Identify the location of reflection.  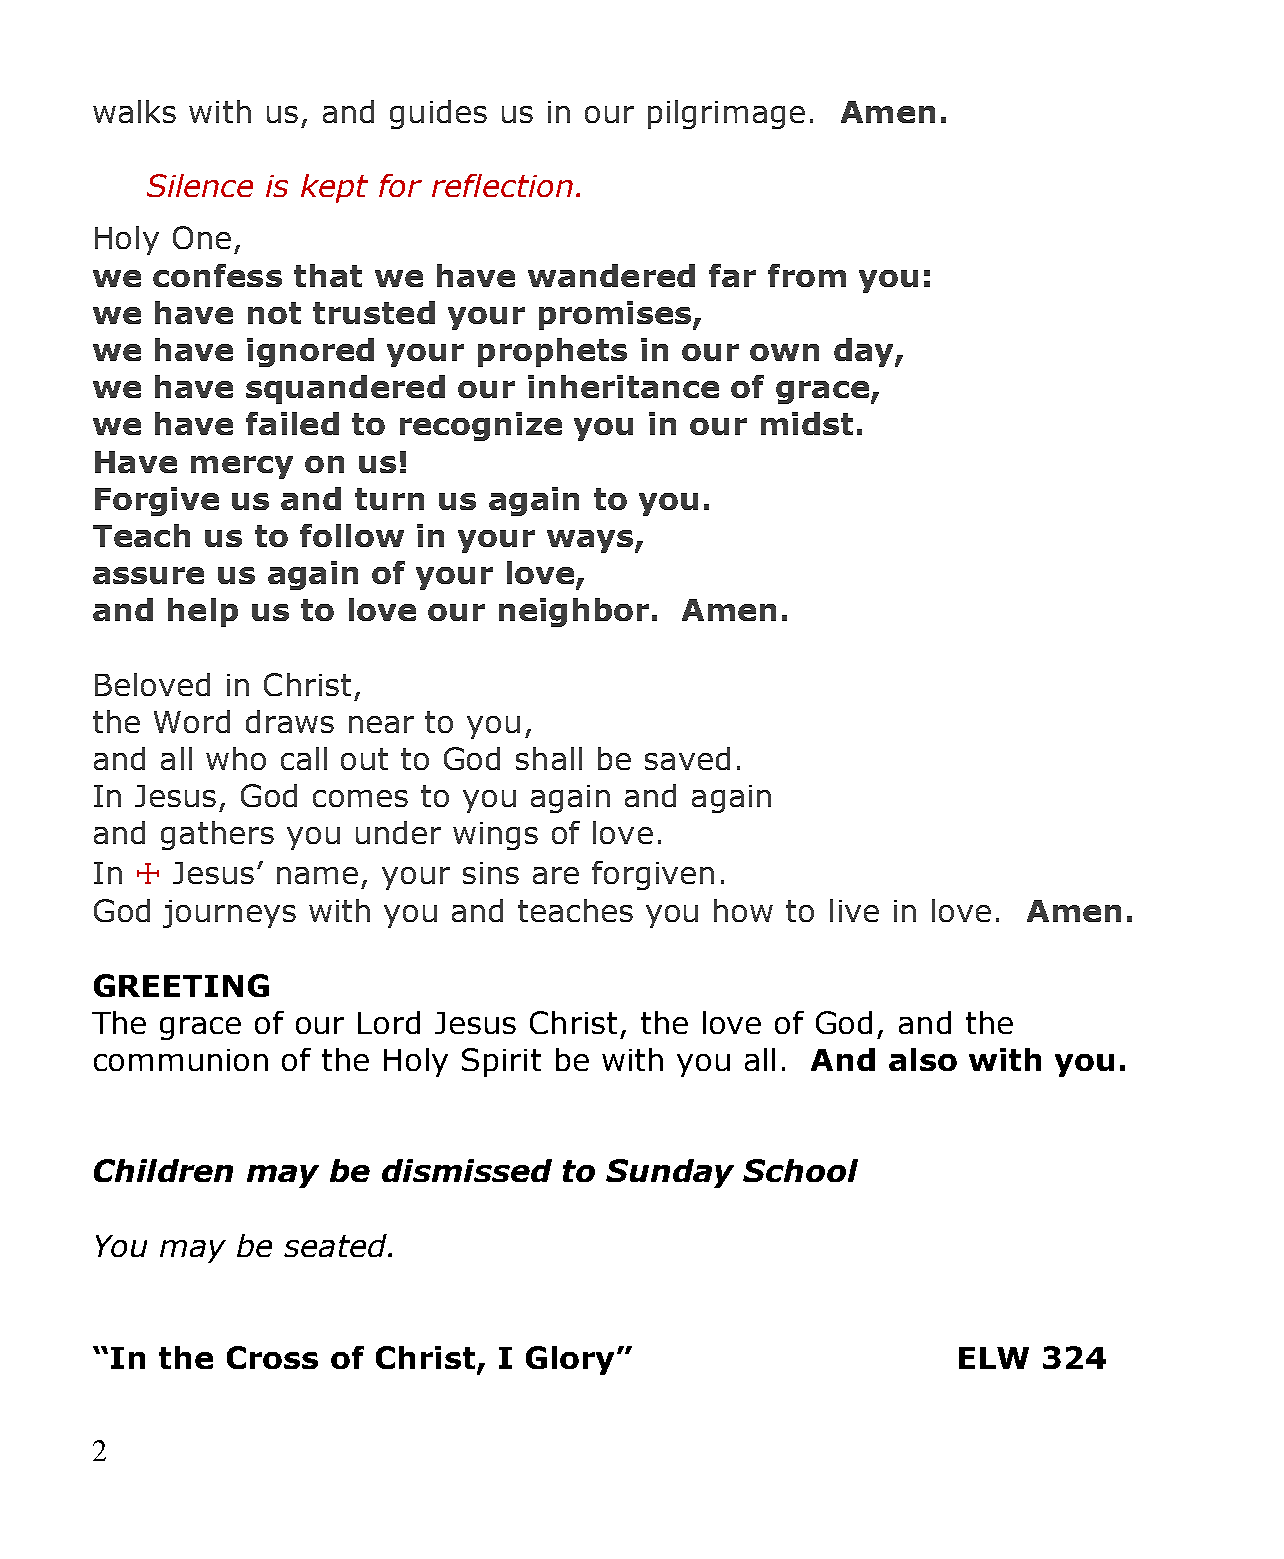
(502, 185).
